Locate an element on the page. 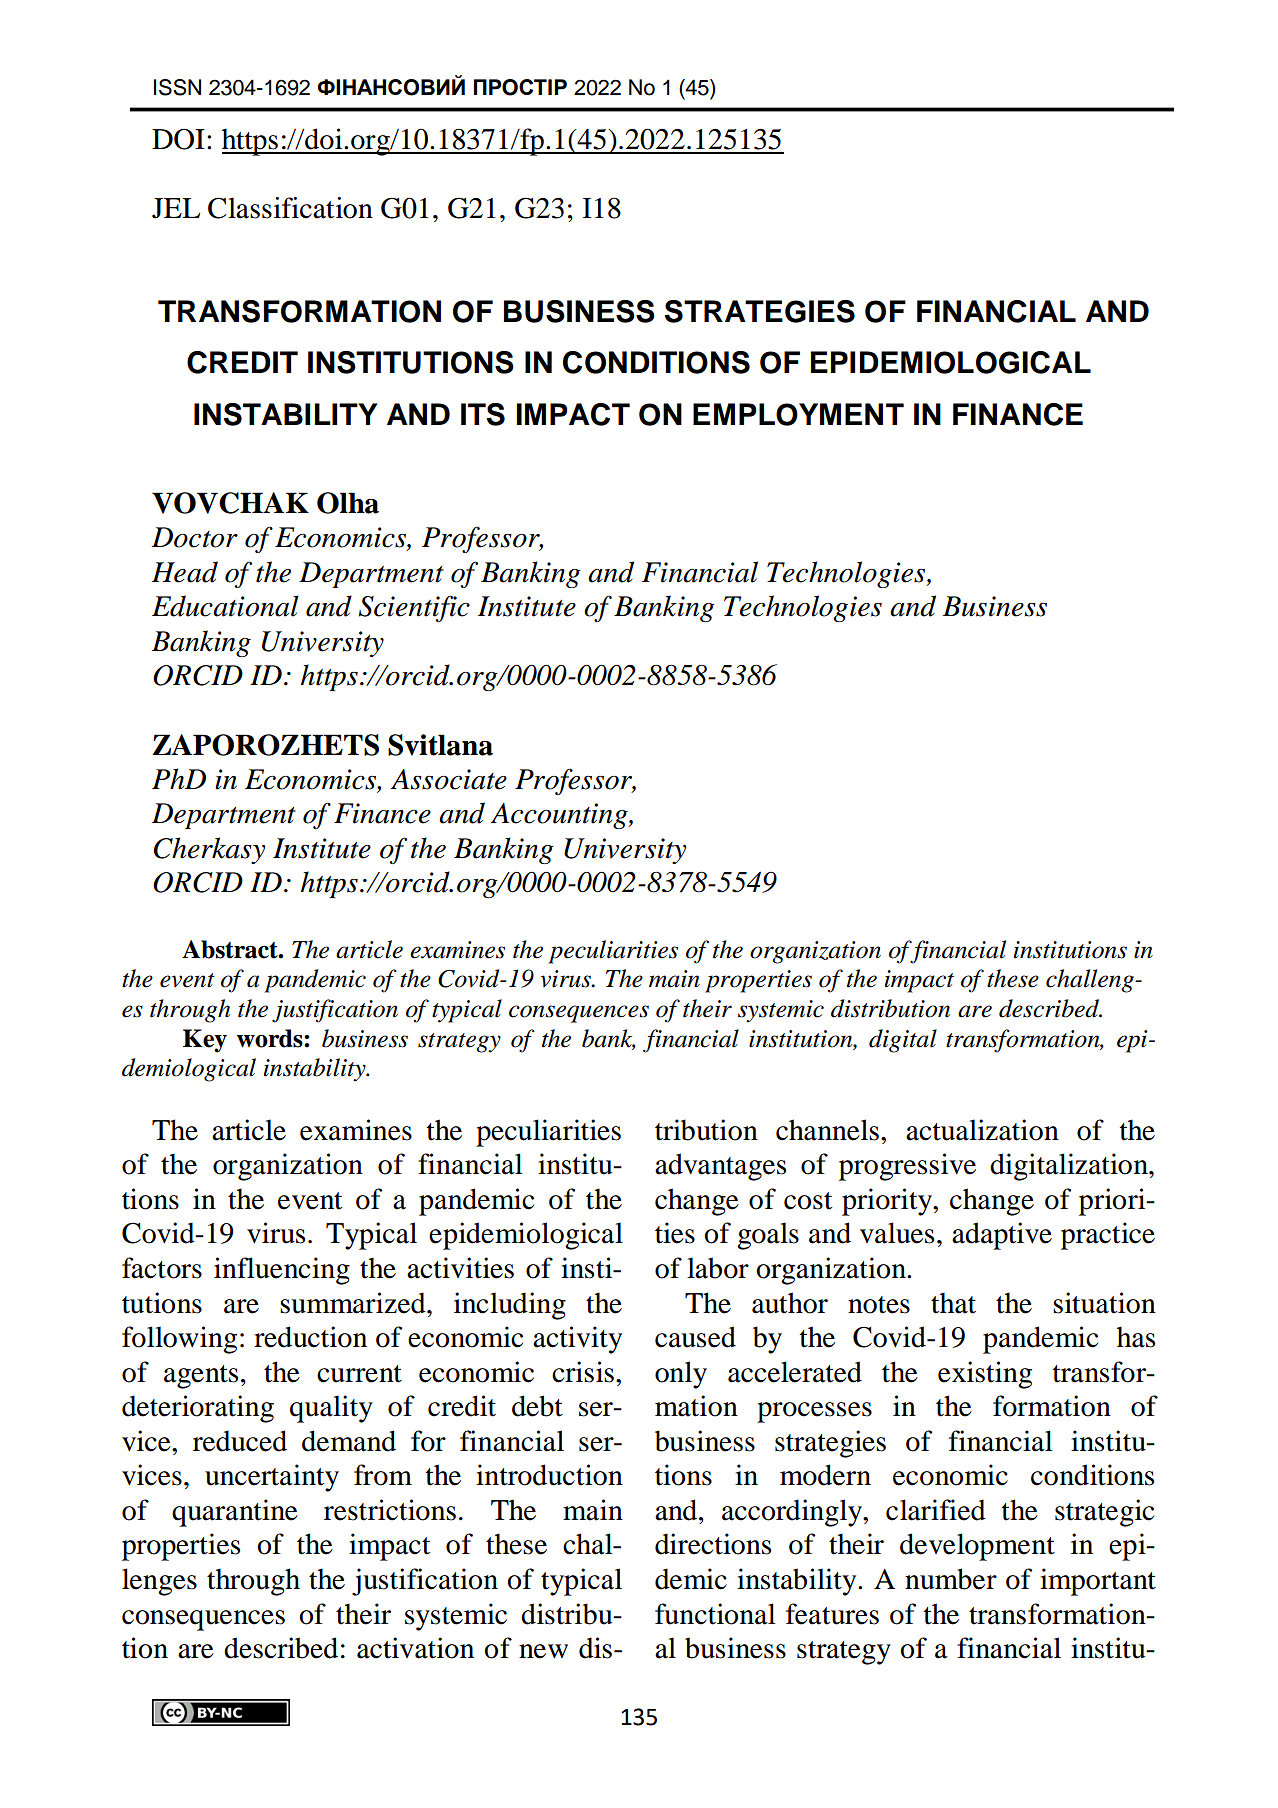 This page has height=1808, width=1278. ISSN is located at coordinates (177, 87).
